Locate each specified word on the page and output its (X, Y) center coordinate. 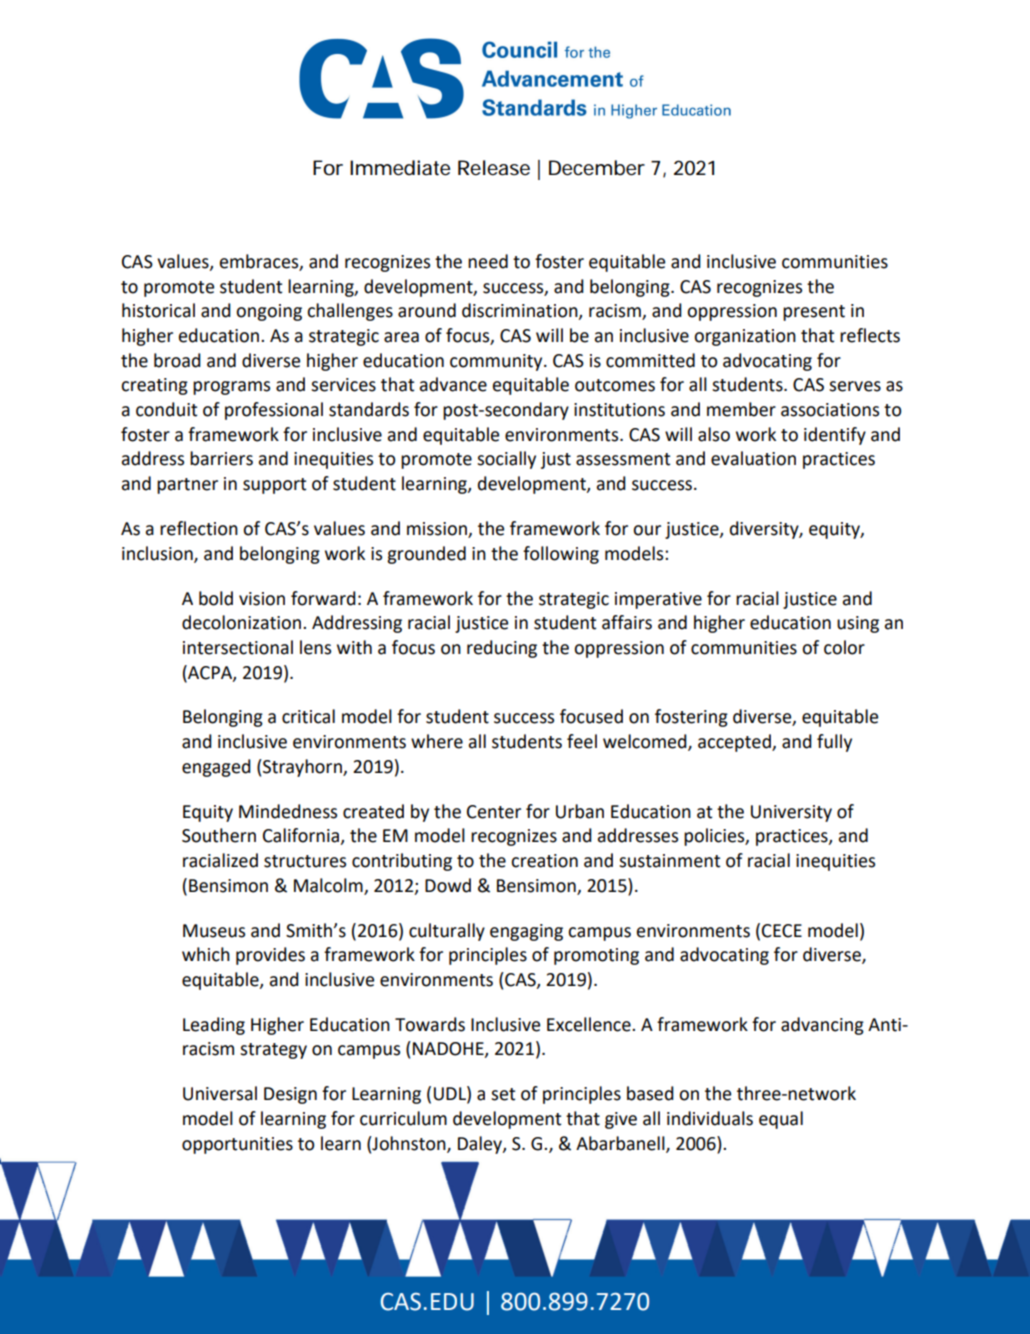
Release (494, 168)
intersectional (238, 647)
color (844, 647)
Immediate (400, 168)
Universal (220, 1093)
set (503, 1094)
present (814, 313)
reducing (502, 649)
